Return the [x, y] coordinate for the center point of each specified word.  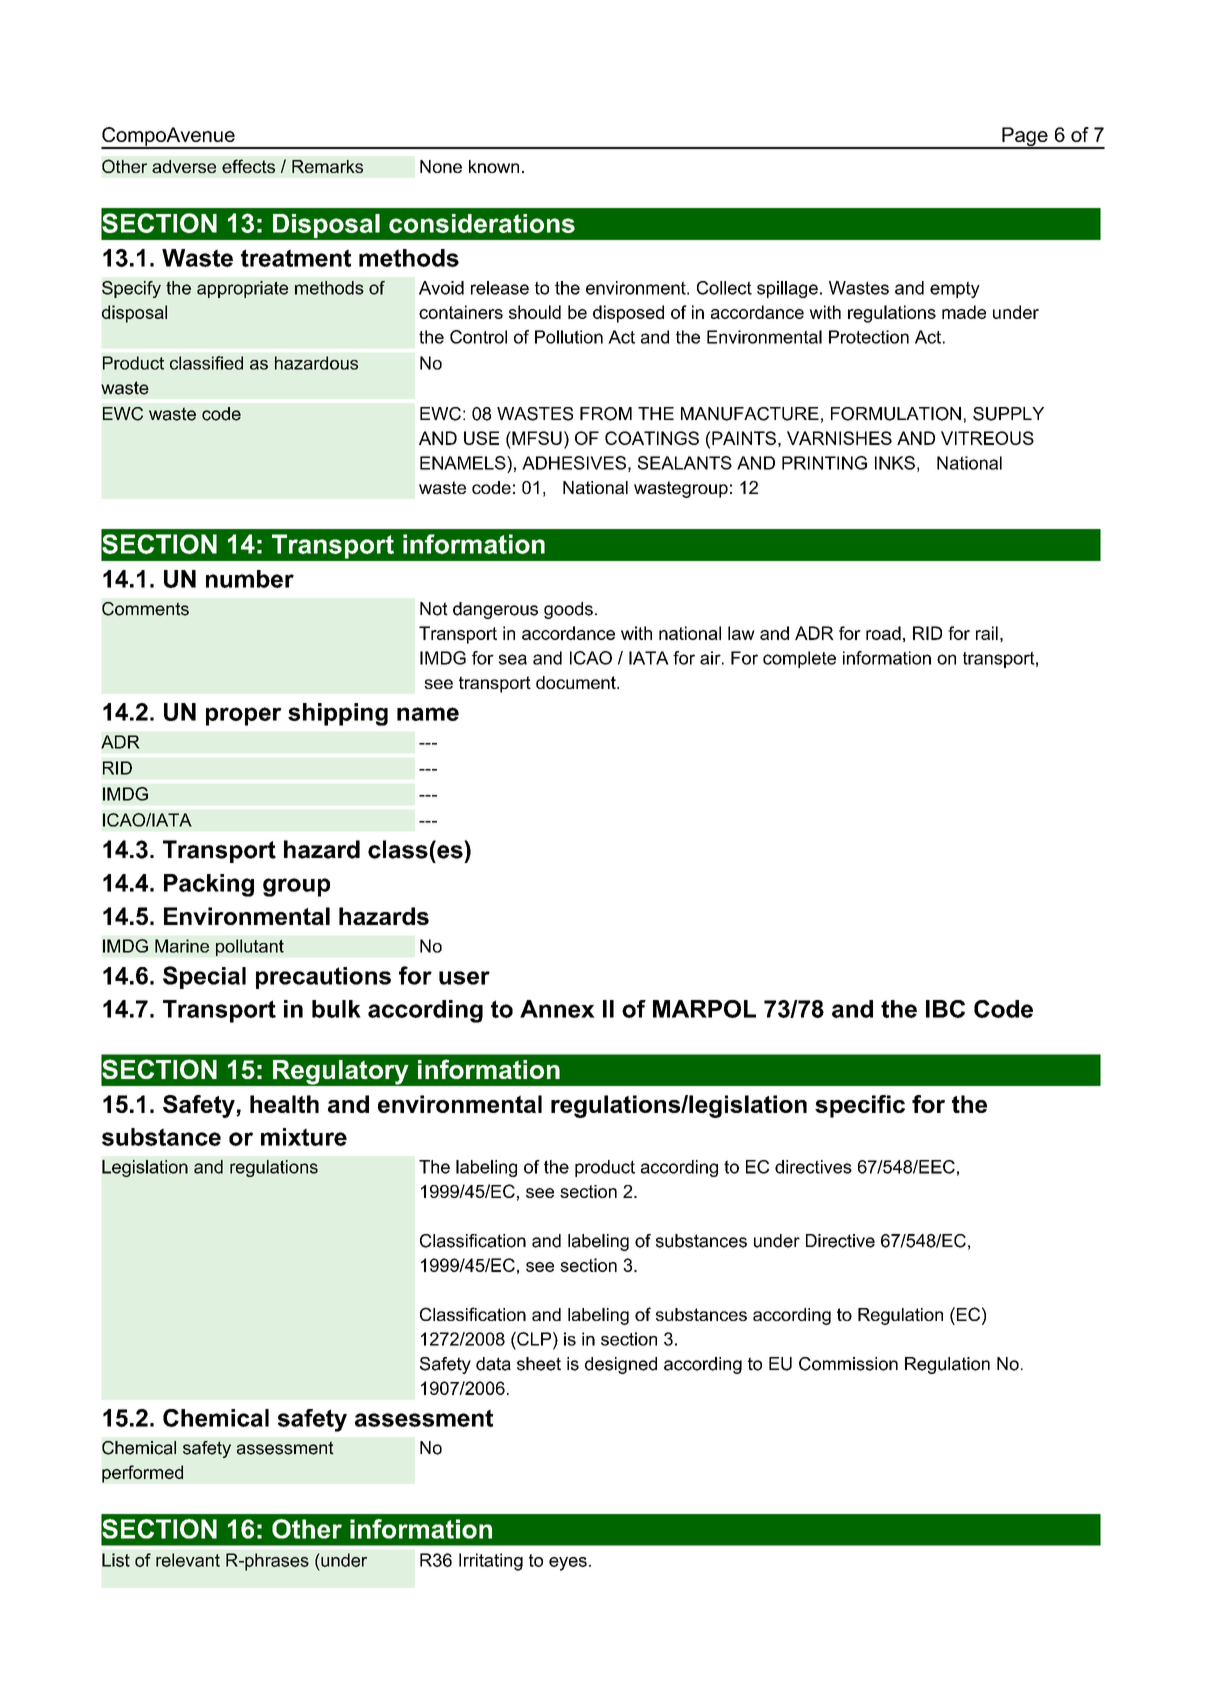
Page [1025, 138]
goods [568, 610]
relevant [188, 1560]
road [883, 633]
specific [860, 1106]
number [250, 579]
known [494, 166]
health [284, 1104]
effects [248, 166]
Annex [557, 1009]
